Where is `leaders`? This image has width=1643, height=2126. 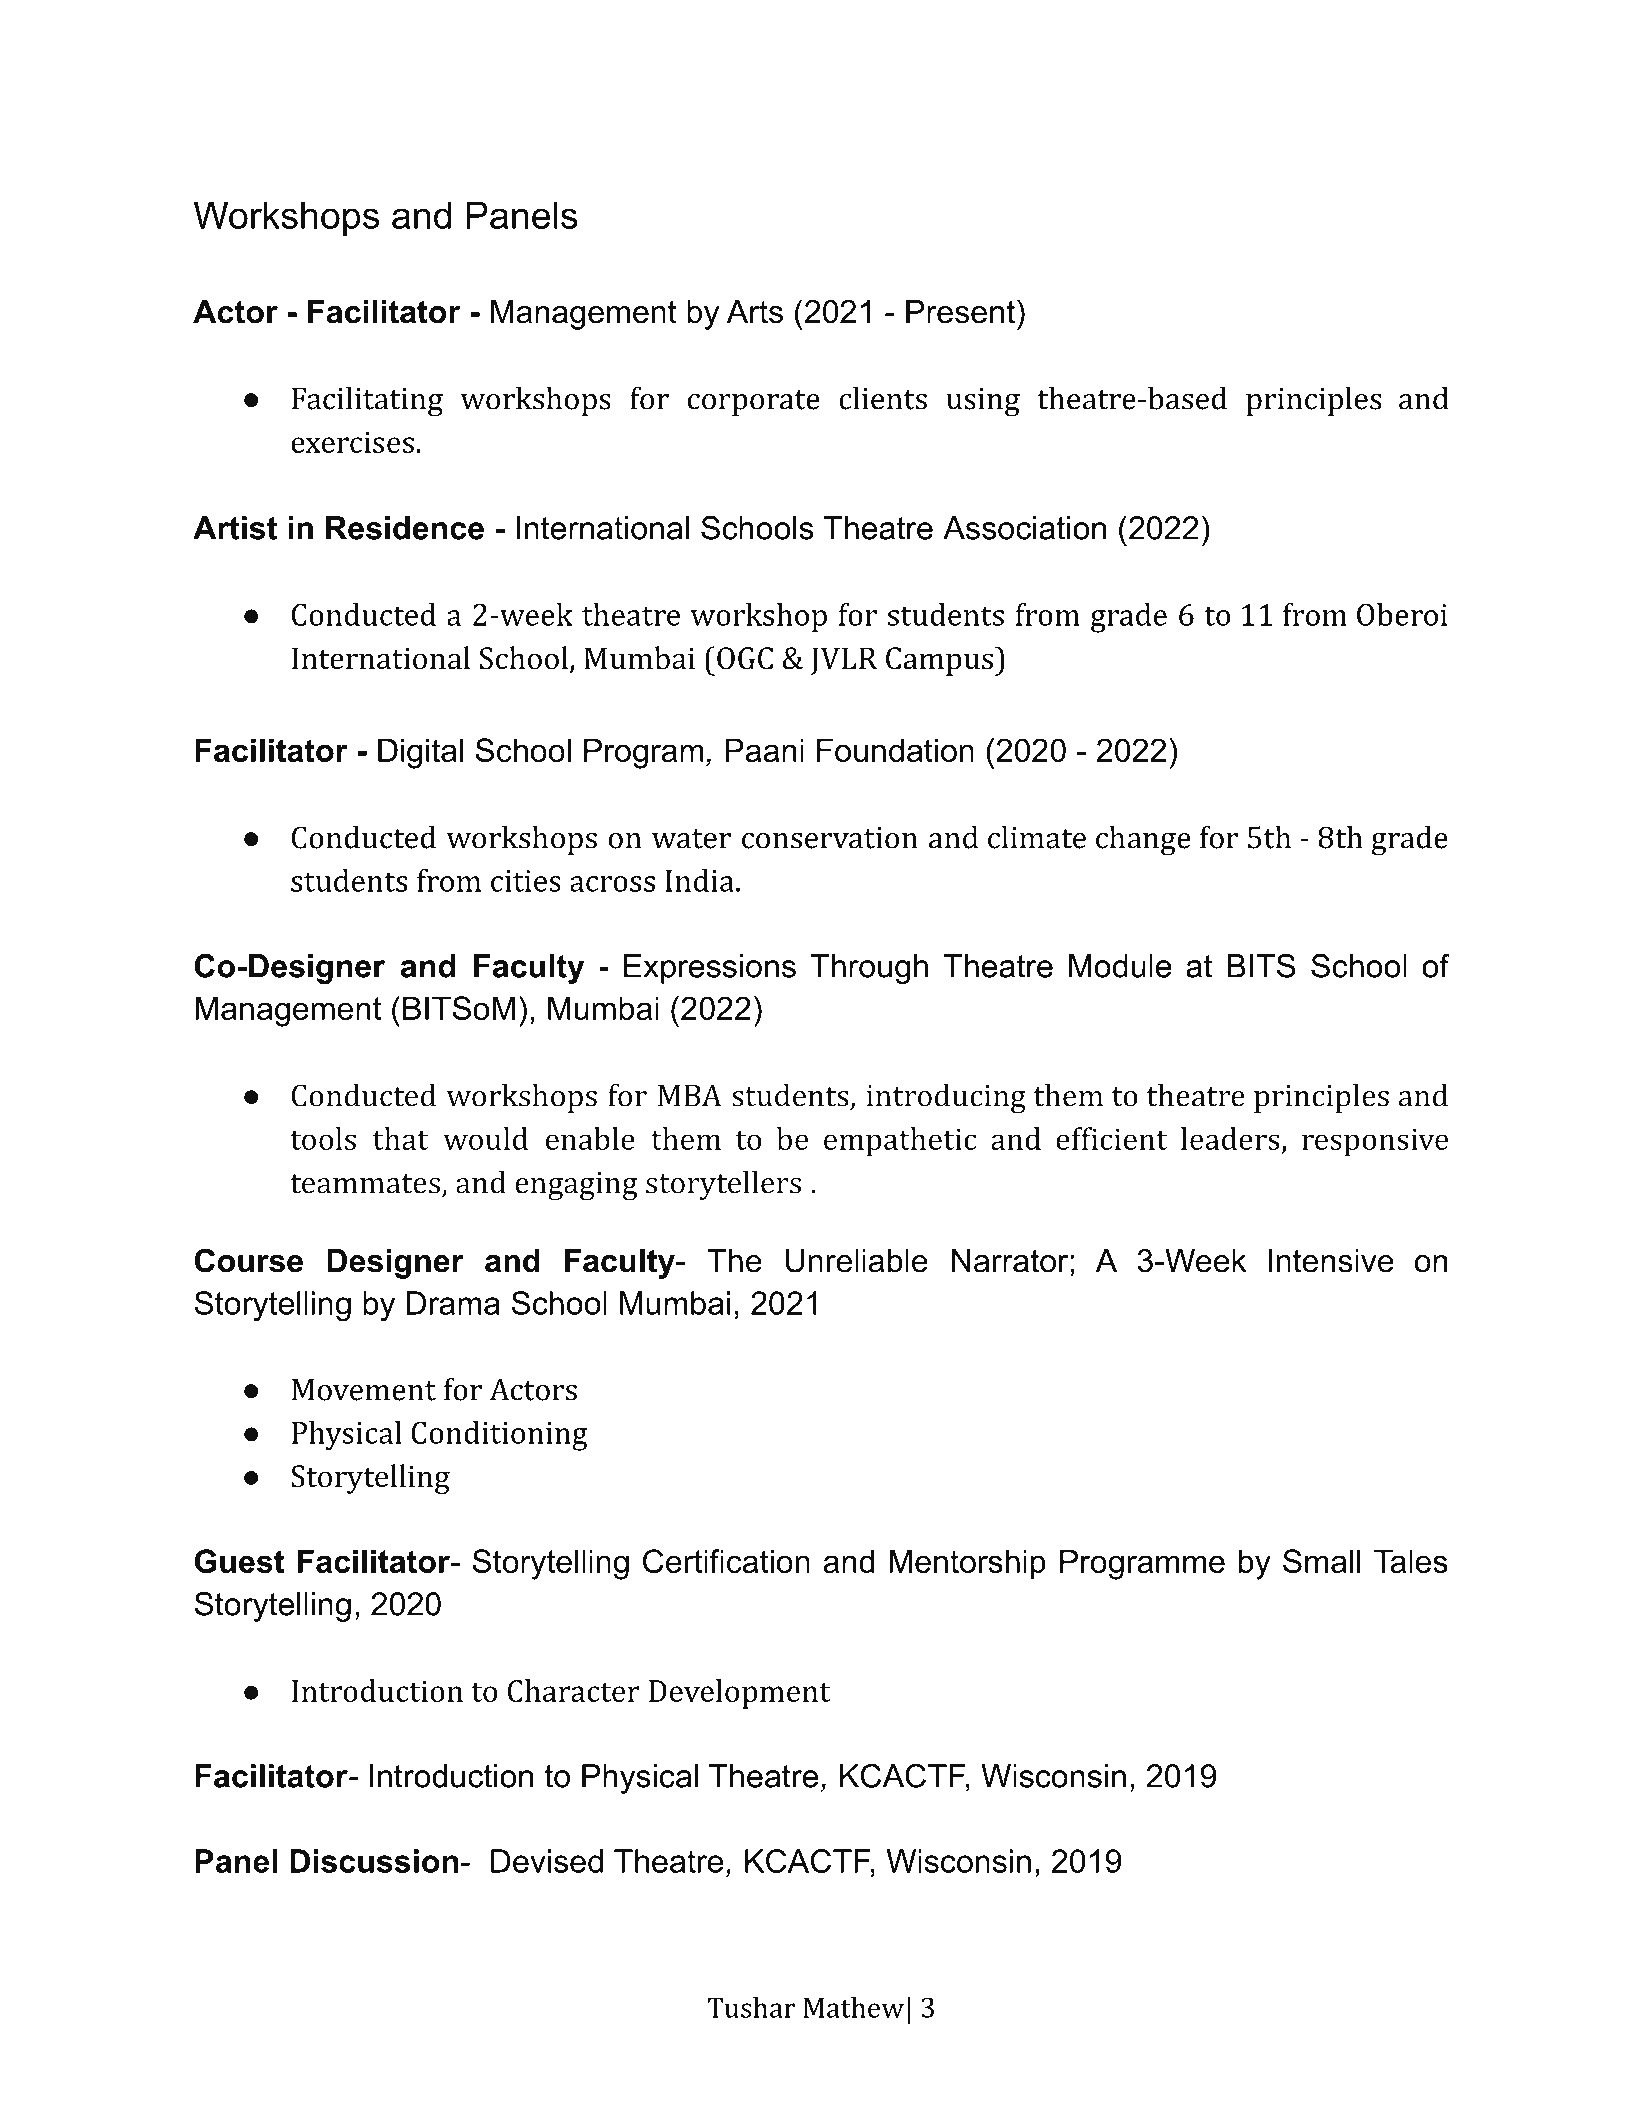
leaders is located at coordinates (1230, 1138).
